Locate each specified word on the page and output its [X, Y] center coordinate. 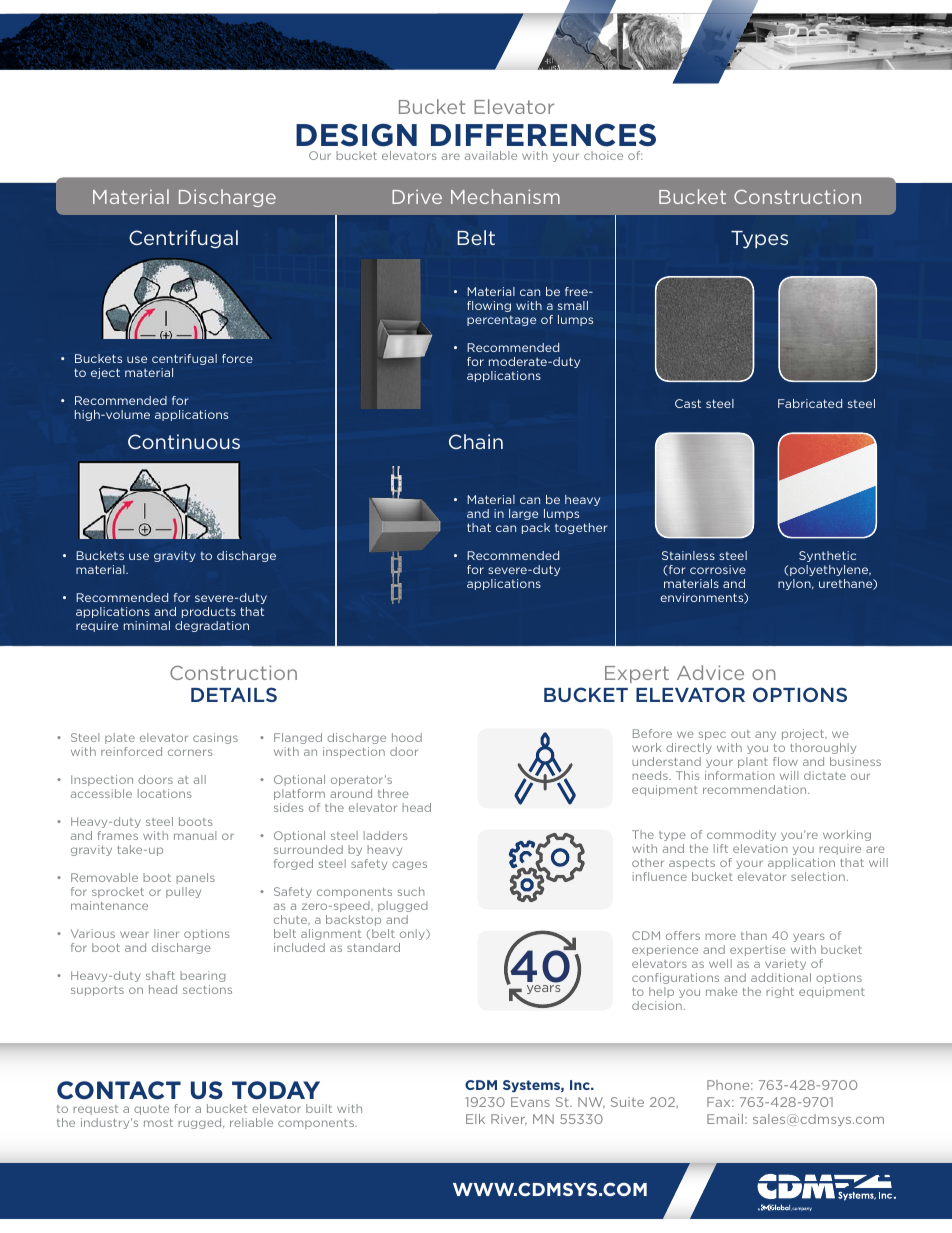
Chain [476, 441]
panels [195, 878]
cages [409, 865]
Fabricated [810, 403]
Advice [710, 672]
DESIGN [356, 135]
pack [536, 528]
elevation [760, 848]
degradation [212, 626]
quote [151, 1110]
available [491, 155]
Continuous [184, 441]
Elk [475, 1119]
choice [603, 155]
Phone [729, 1085]
